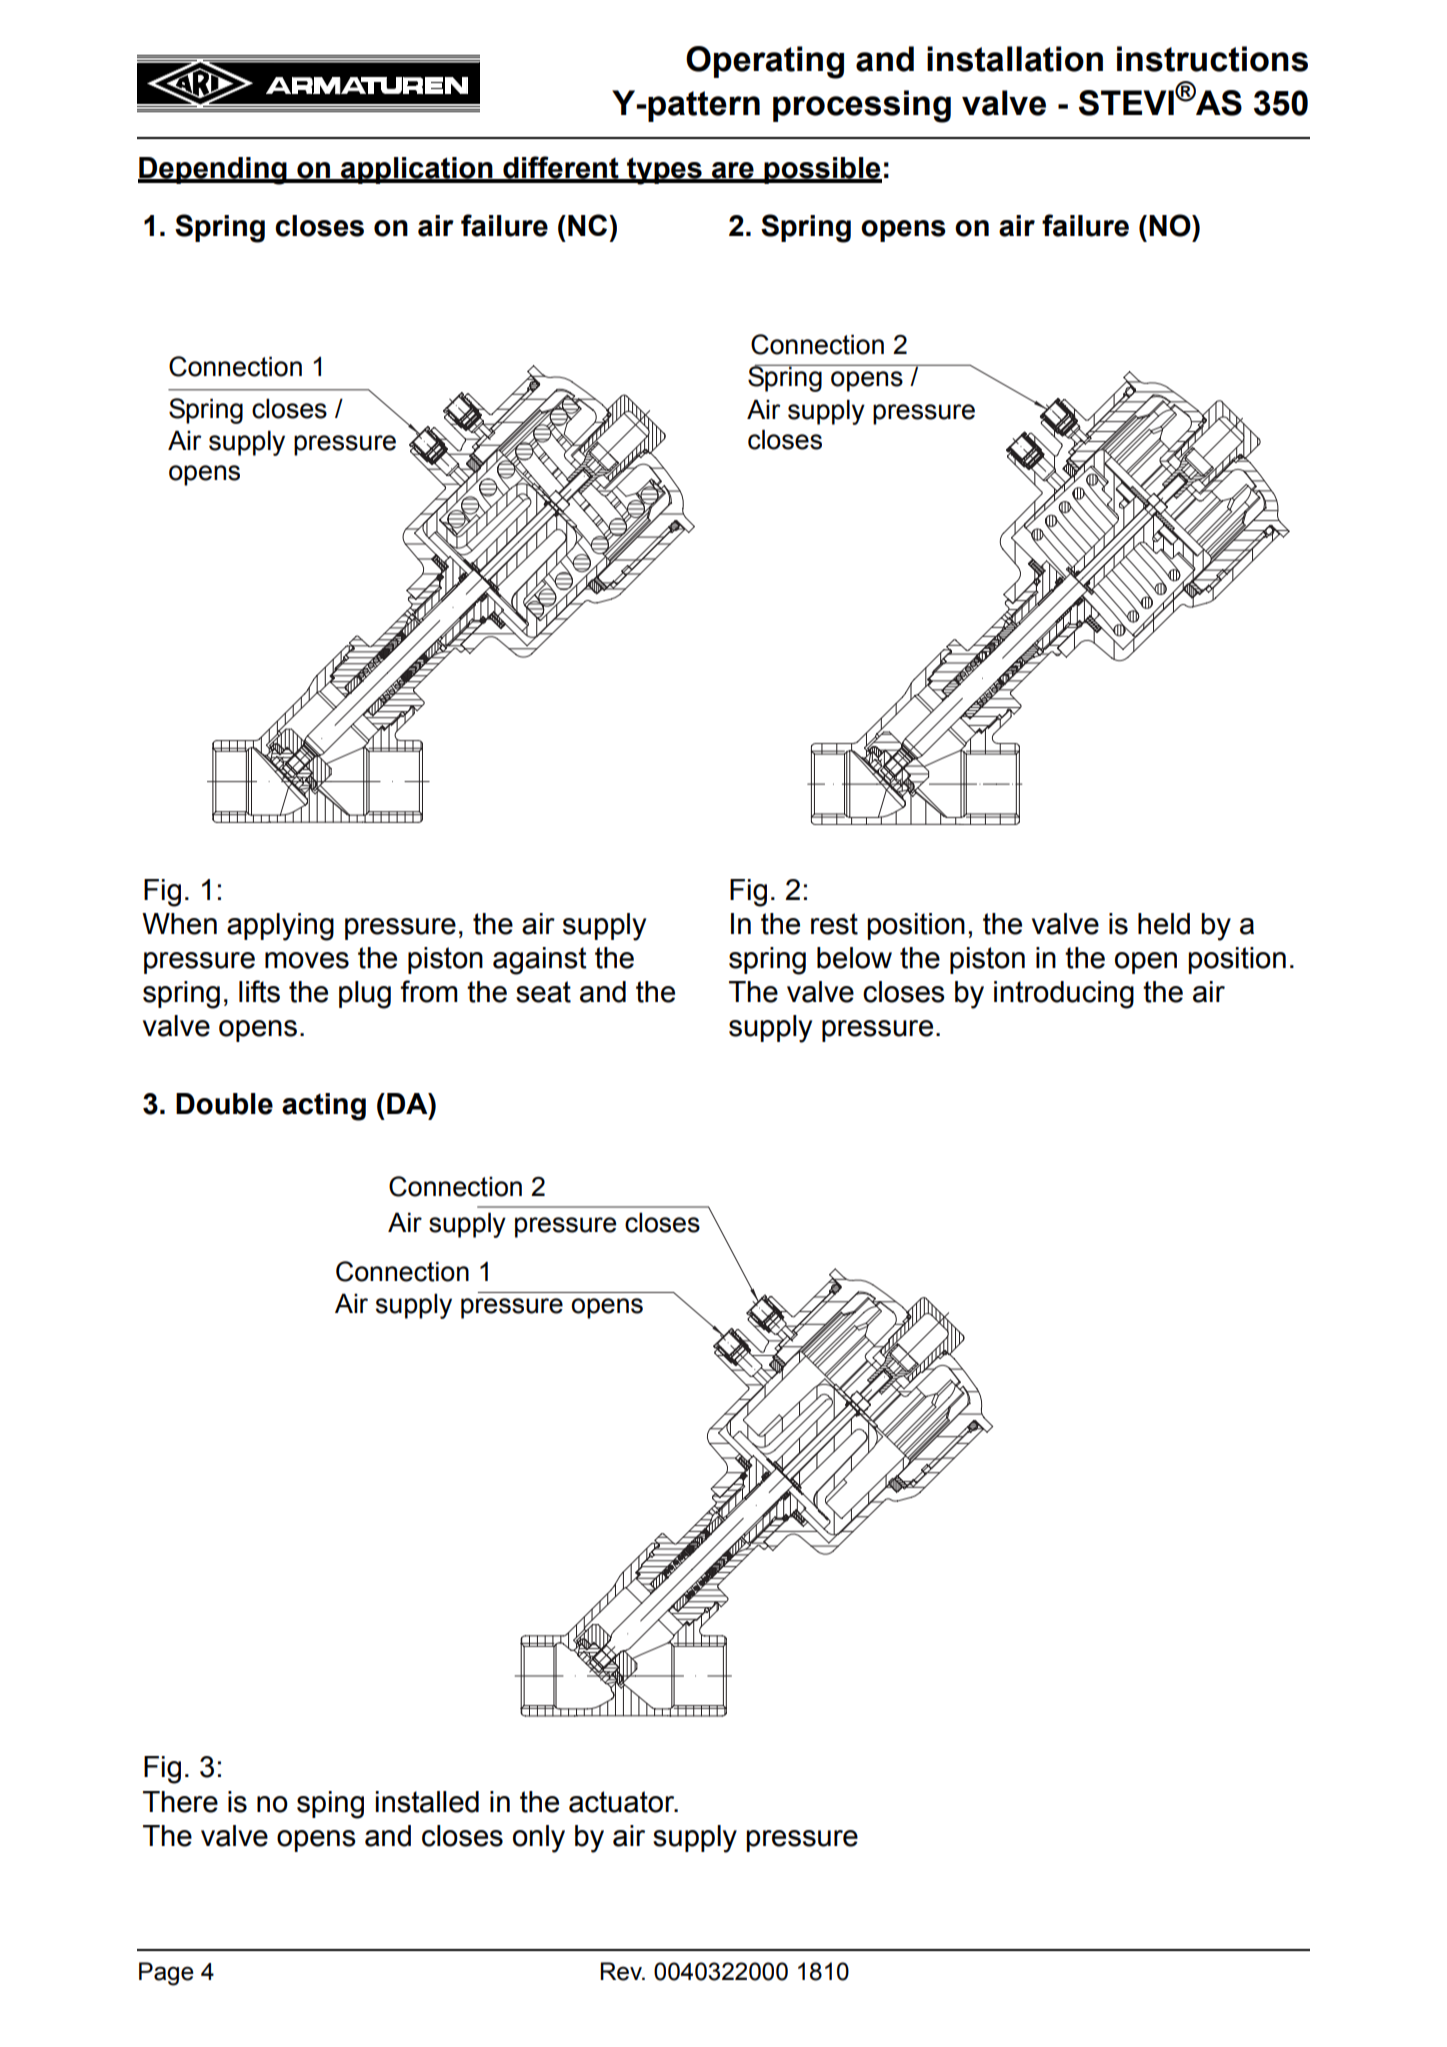  I want to click on installation, so click(1015, 59).
